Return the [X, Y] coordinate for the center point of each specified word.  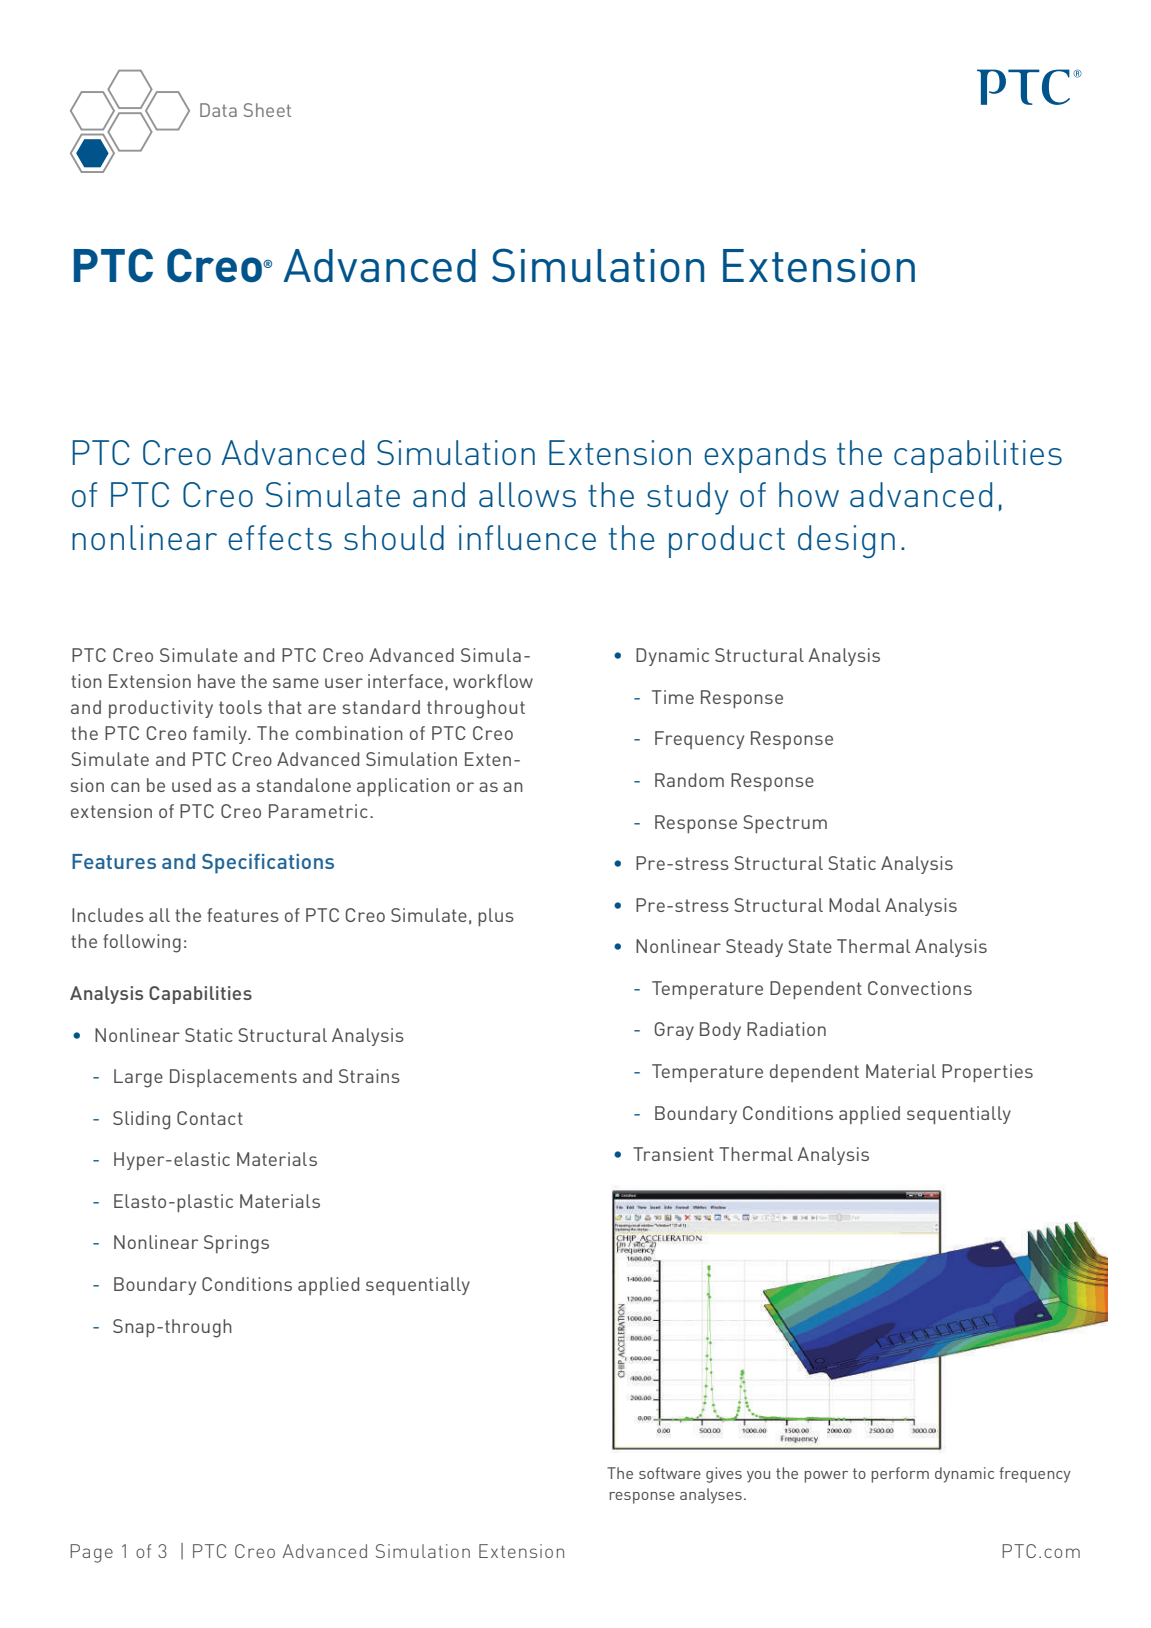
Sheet [267, 110]
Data [218, 110]
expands [765, 456]
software [670, 1473]
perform [900, 1475]
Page [91, 1553]
